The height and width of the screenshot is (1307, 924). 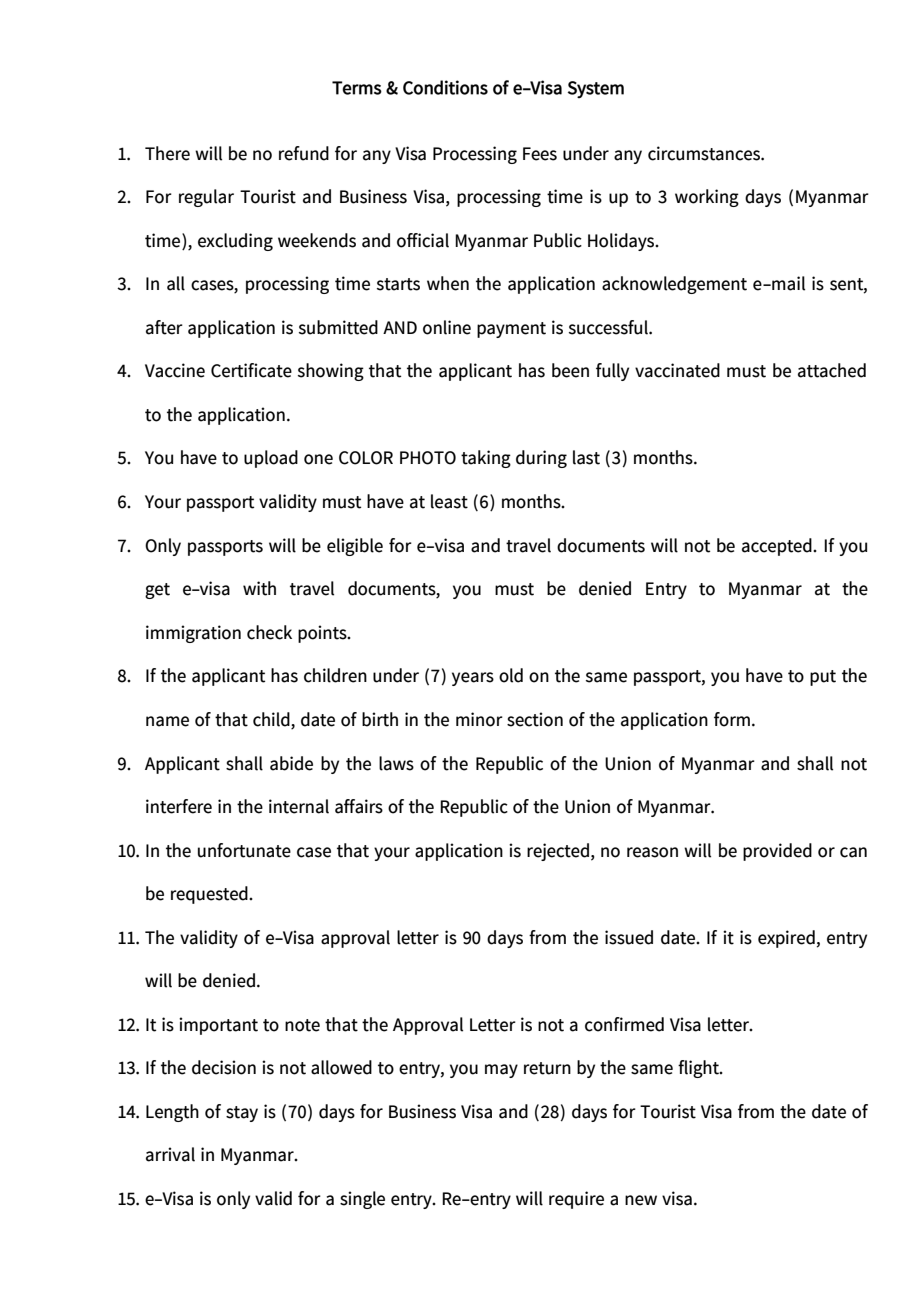 I want to click on check, so click(x=269, y=632).
